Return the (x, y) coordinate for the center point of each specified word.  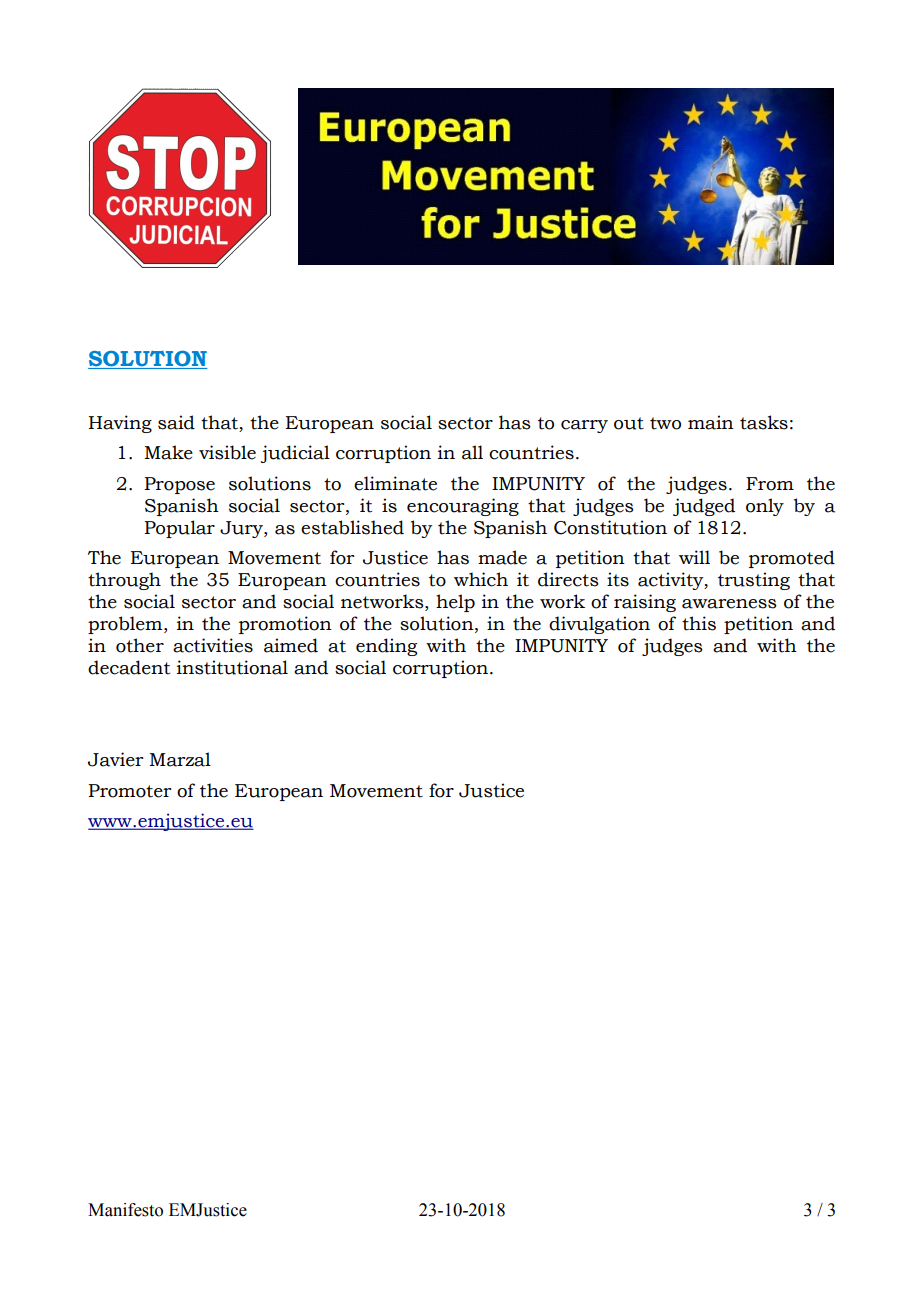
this (699, 623)
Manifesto (125, 1210)
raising (645, 603)
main (711, 422)
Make (168, 452)
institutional (232, 667)
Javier (115, 759)
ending (386, 647)
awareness (729, 604)
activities (213, 645)
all (472, 452)
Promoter (129, 791)
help (455, 603)
